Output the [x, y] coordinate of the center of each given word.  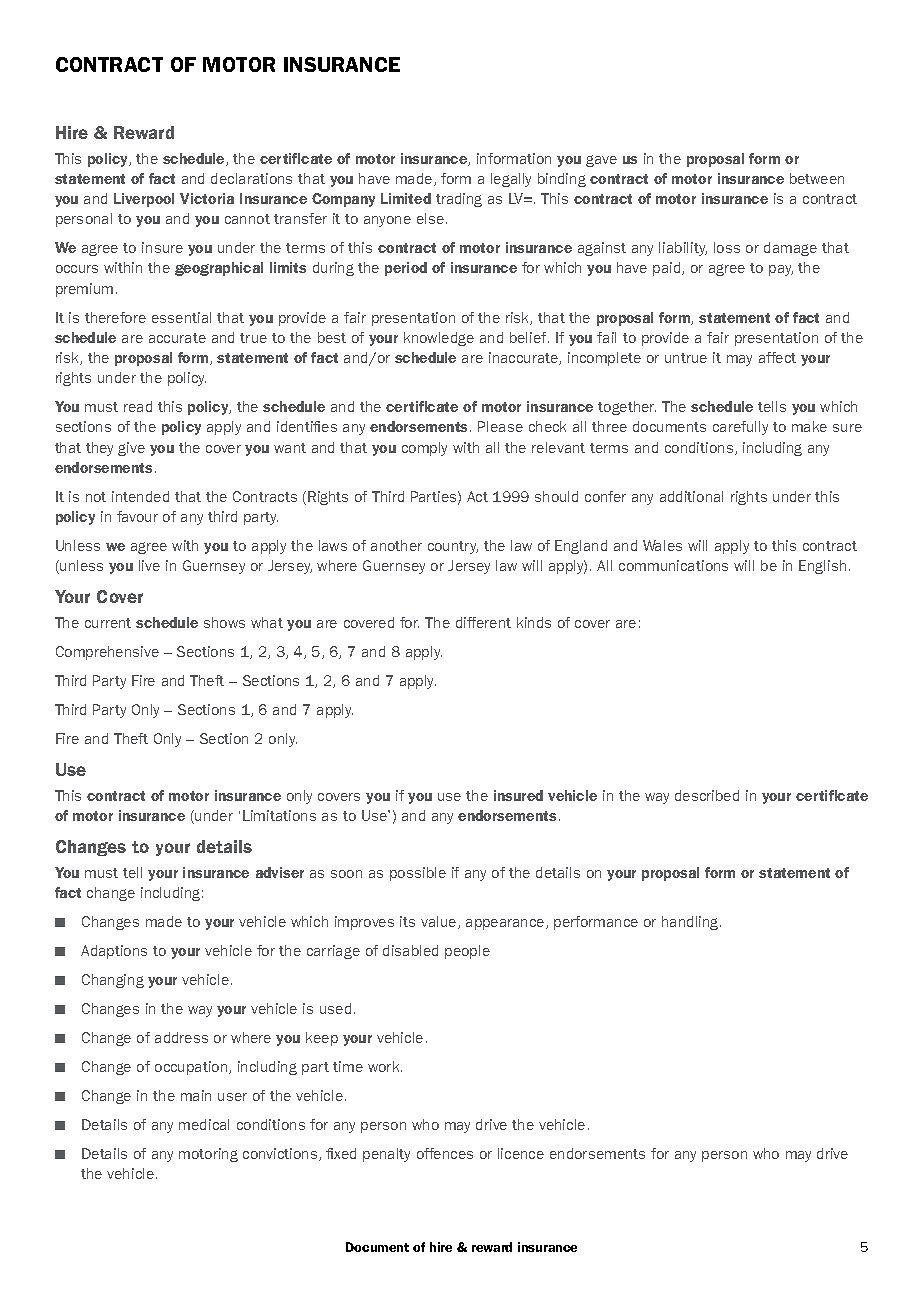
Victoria [207, 198]
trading [459, 200]
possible [418, 874]
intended [140, 496]
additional [691, 496]
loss [727, 247]
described [707, 795]
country [453, 547]
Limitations [279, 815]
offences [445, 1153]
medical [204, 1124]
